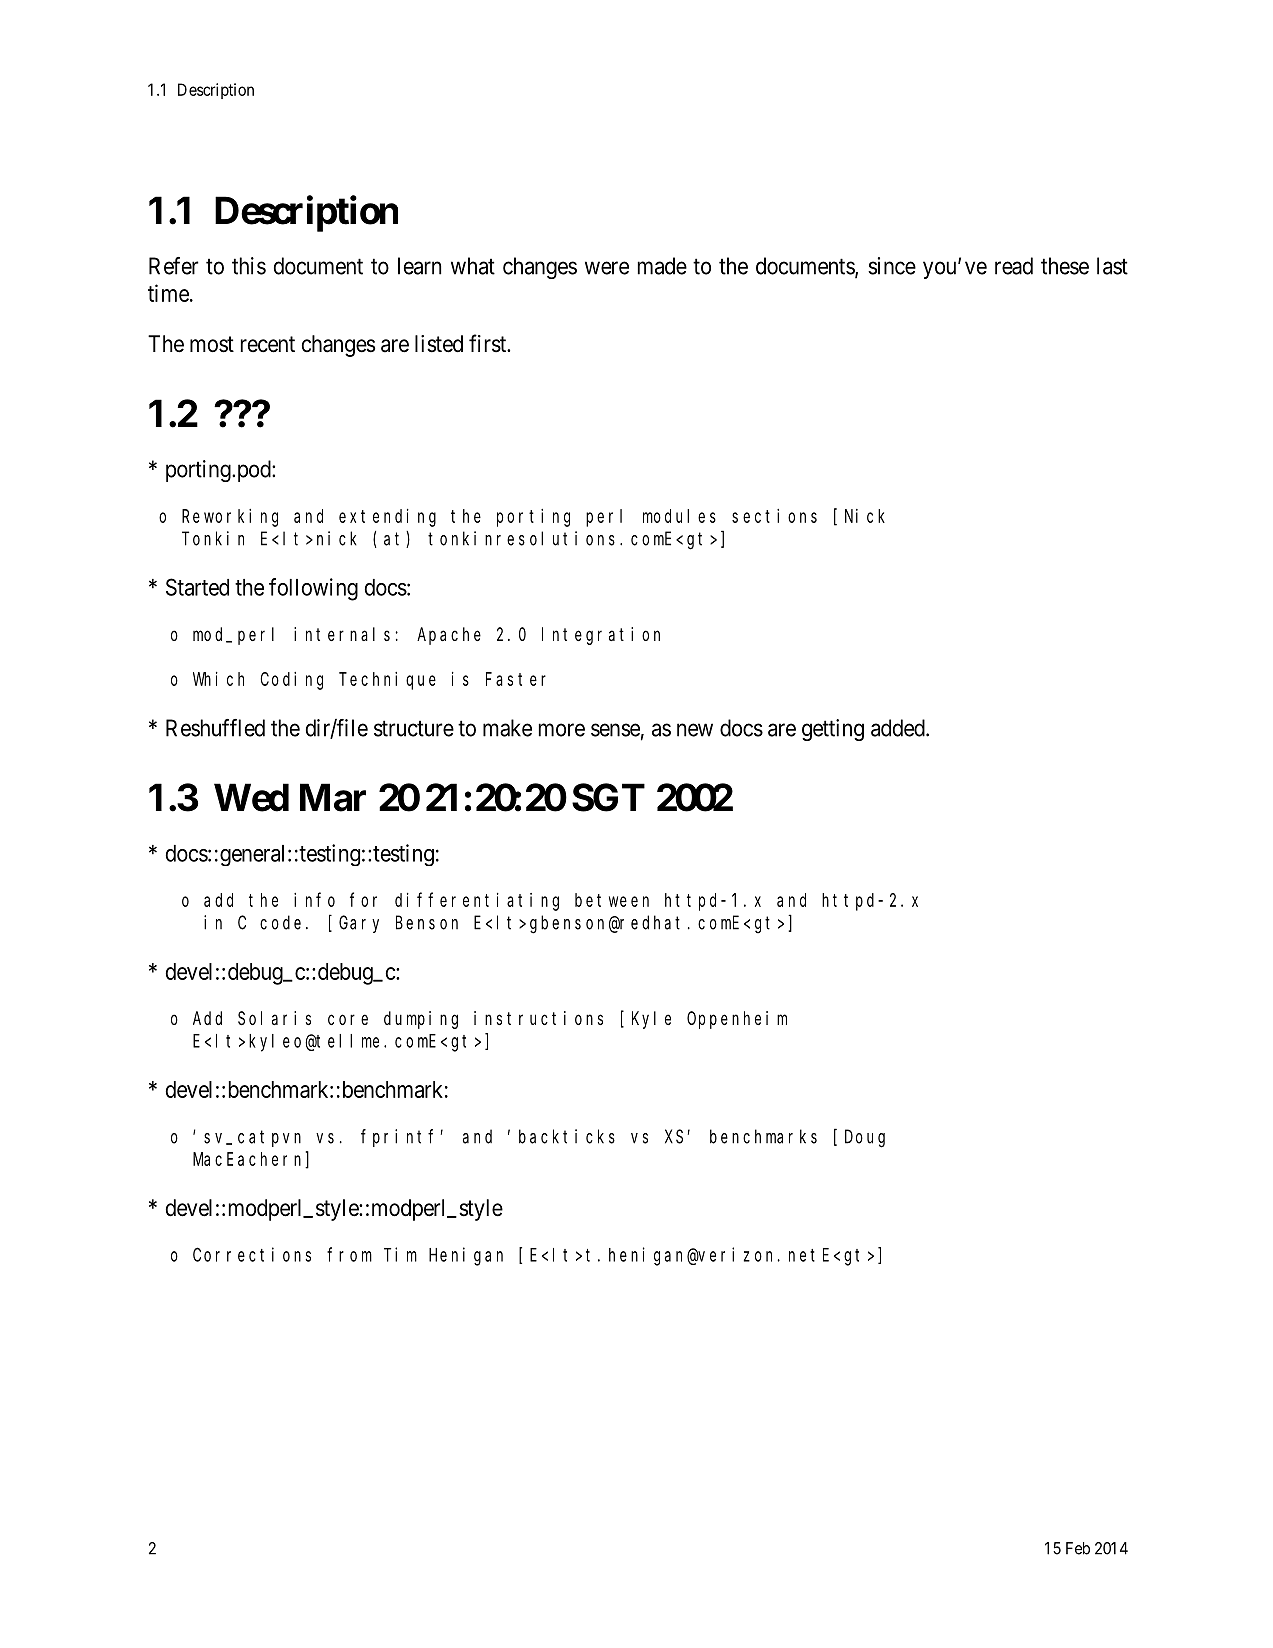  What do you see at coordinates (662, 266) in the screenshot?
I see `made` at bounding box center [662, 266].
